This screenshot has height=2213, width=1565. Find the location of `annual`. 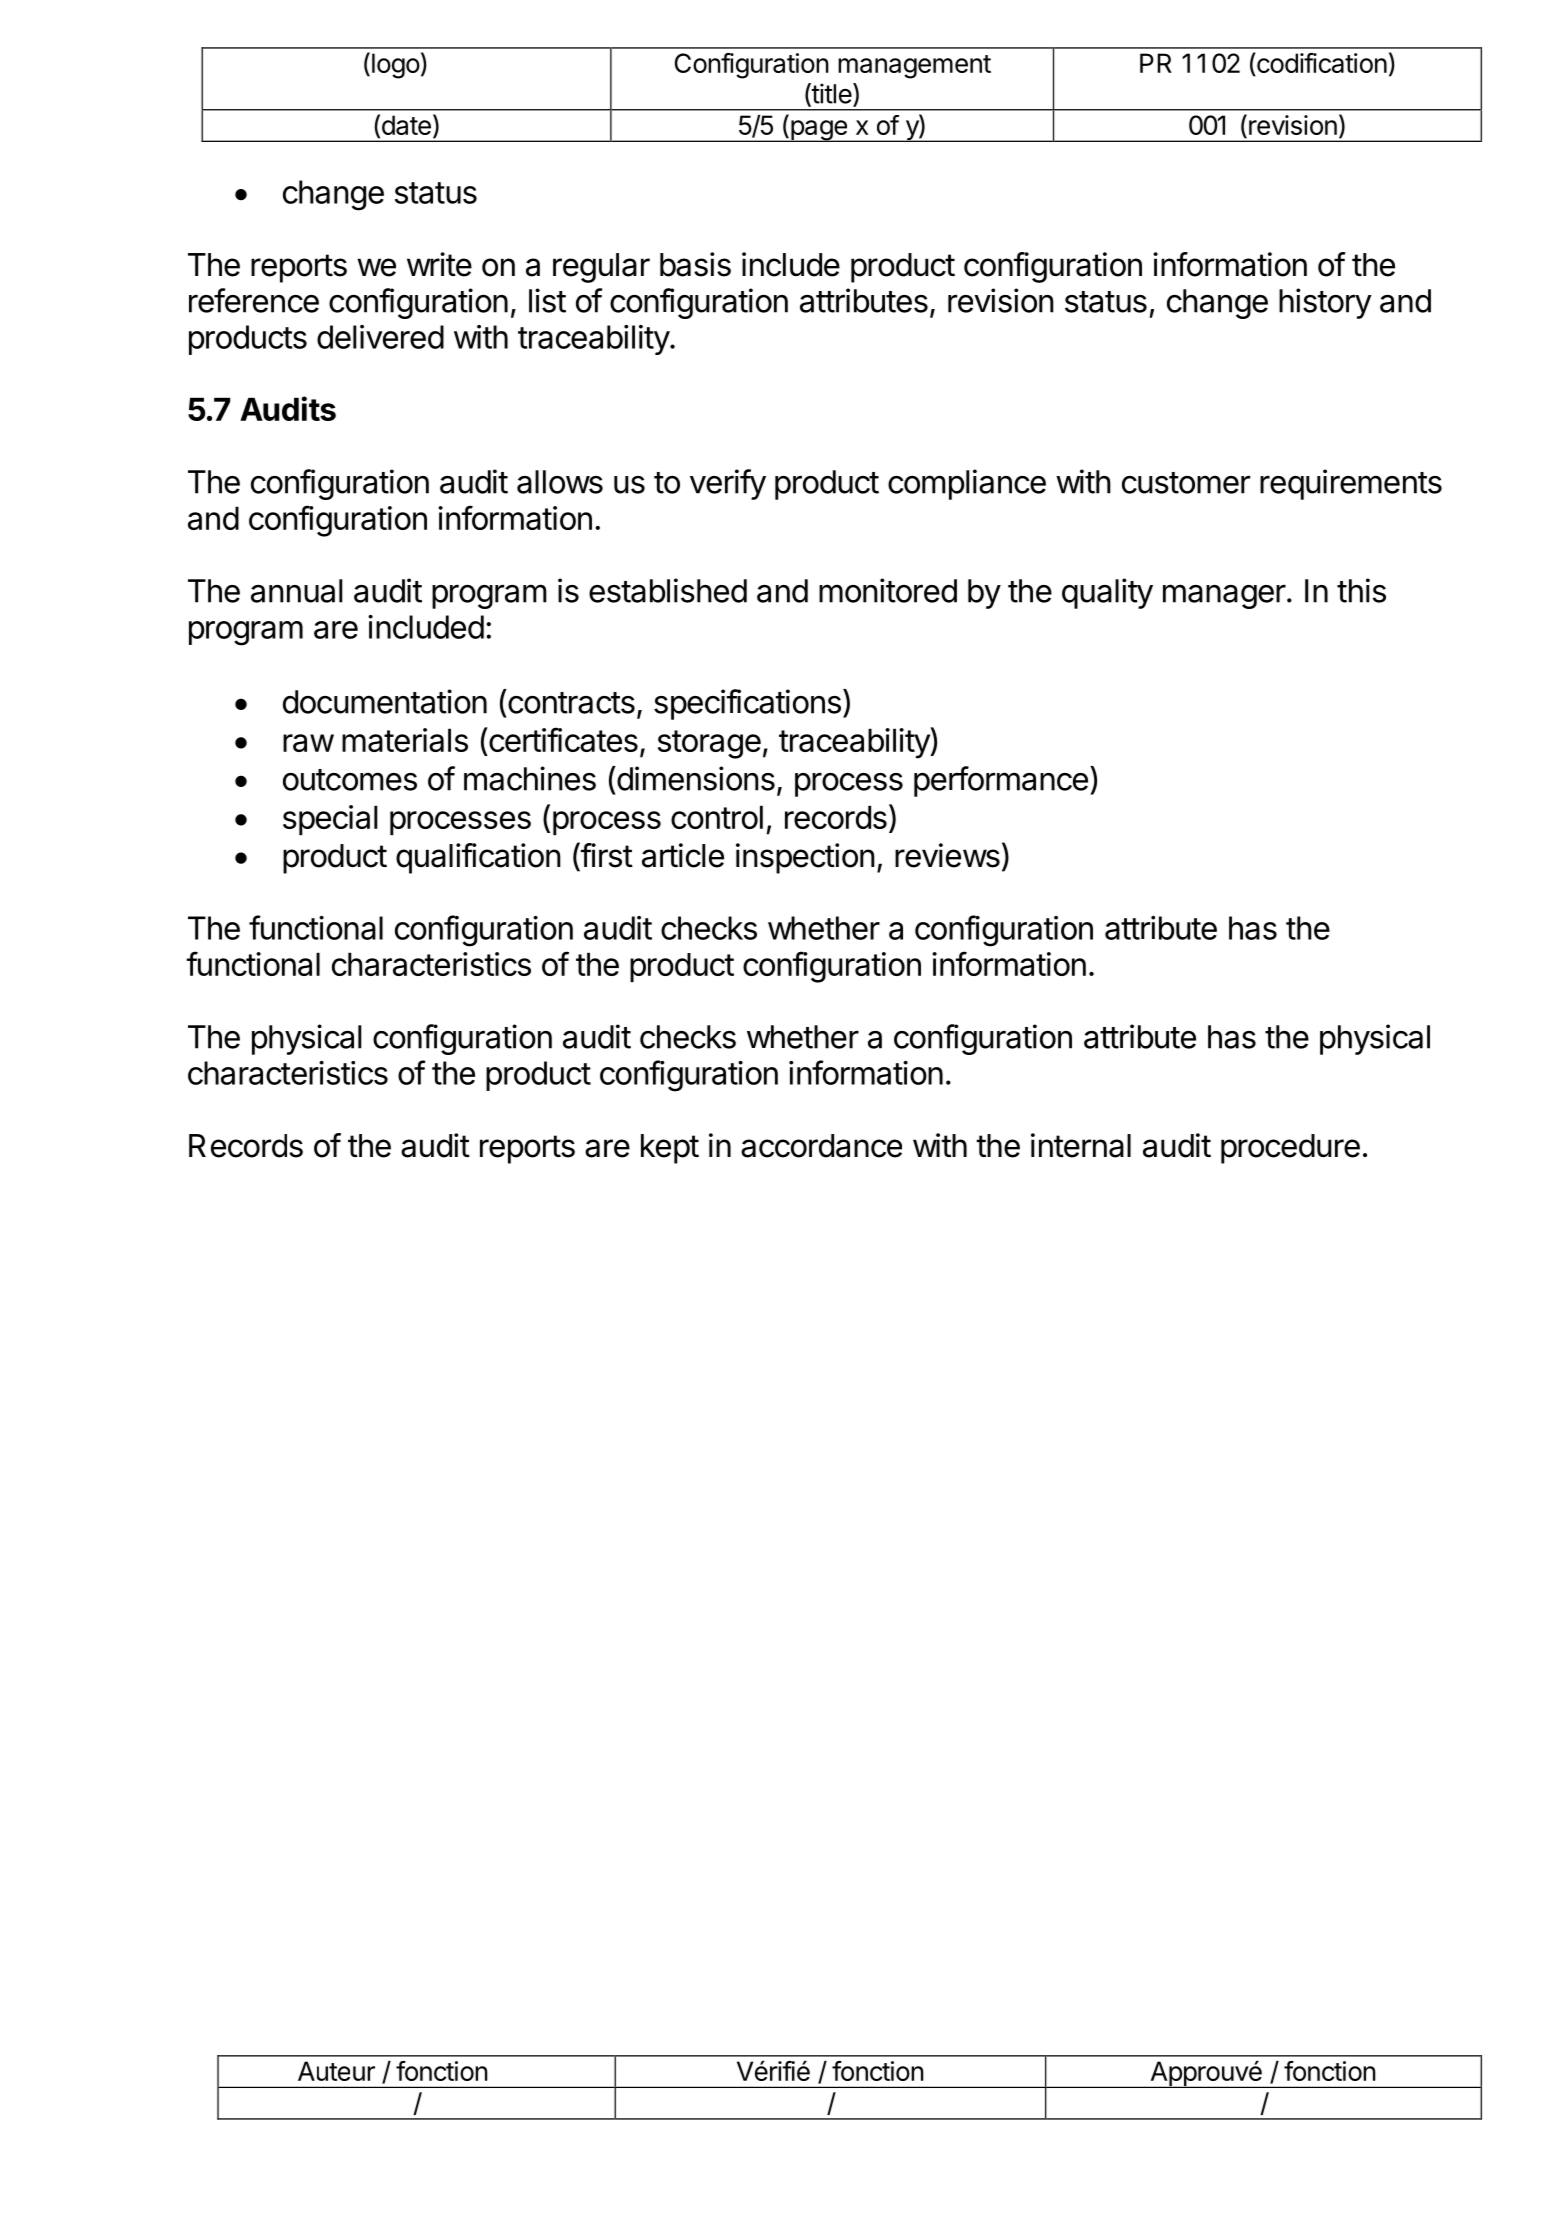

annual is located at coordinates (297, 591).
